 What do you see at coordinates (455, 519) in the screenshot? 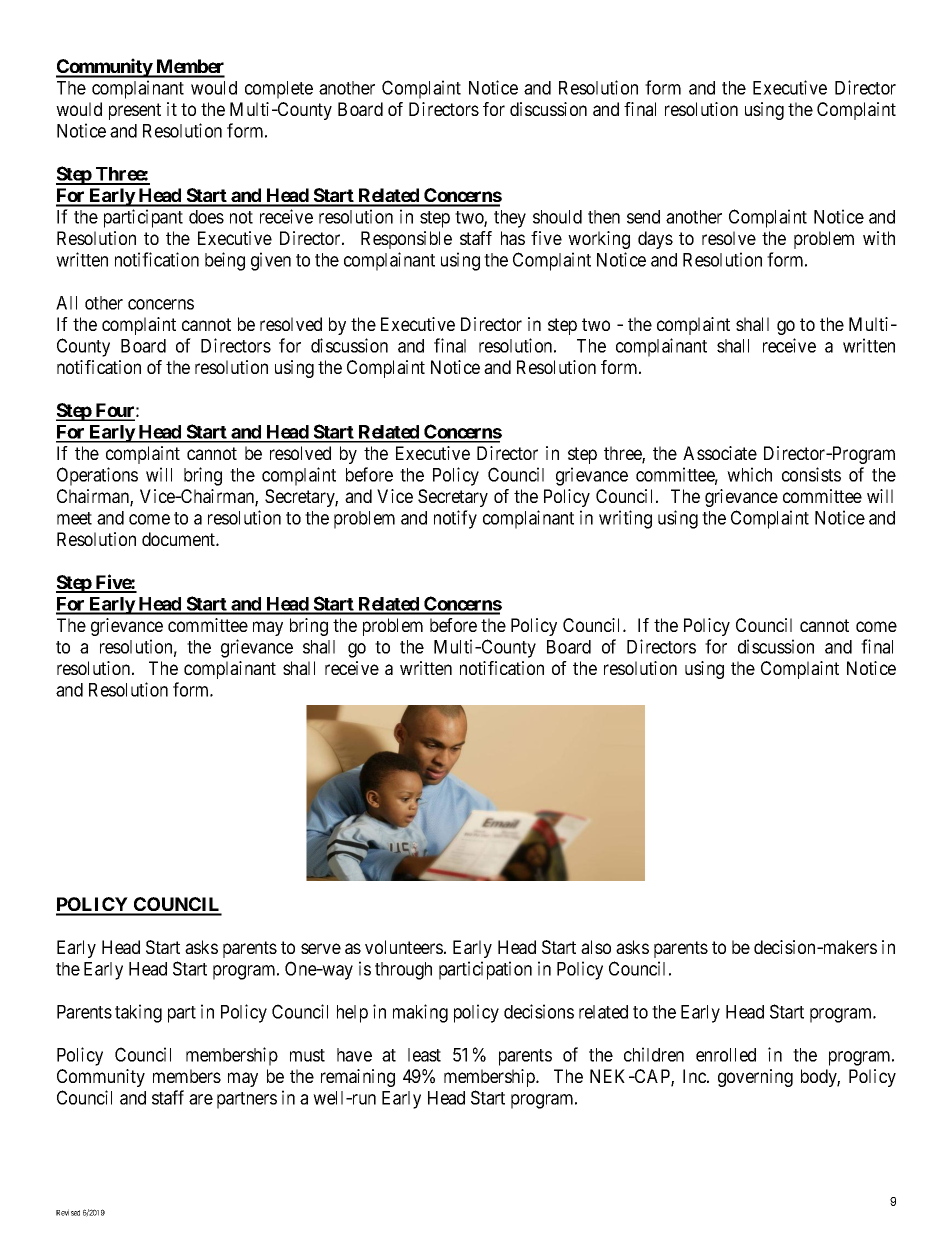
I see `notify` at bounding box center [455, 519].
